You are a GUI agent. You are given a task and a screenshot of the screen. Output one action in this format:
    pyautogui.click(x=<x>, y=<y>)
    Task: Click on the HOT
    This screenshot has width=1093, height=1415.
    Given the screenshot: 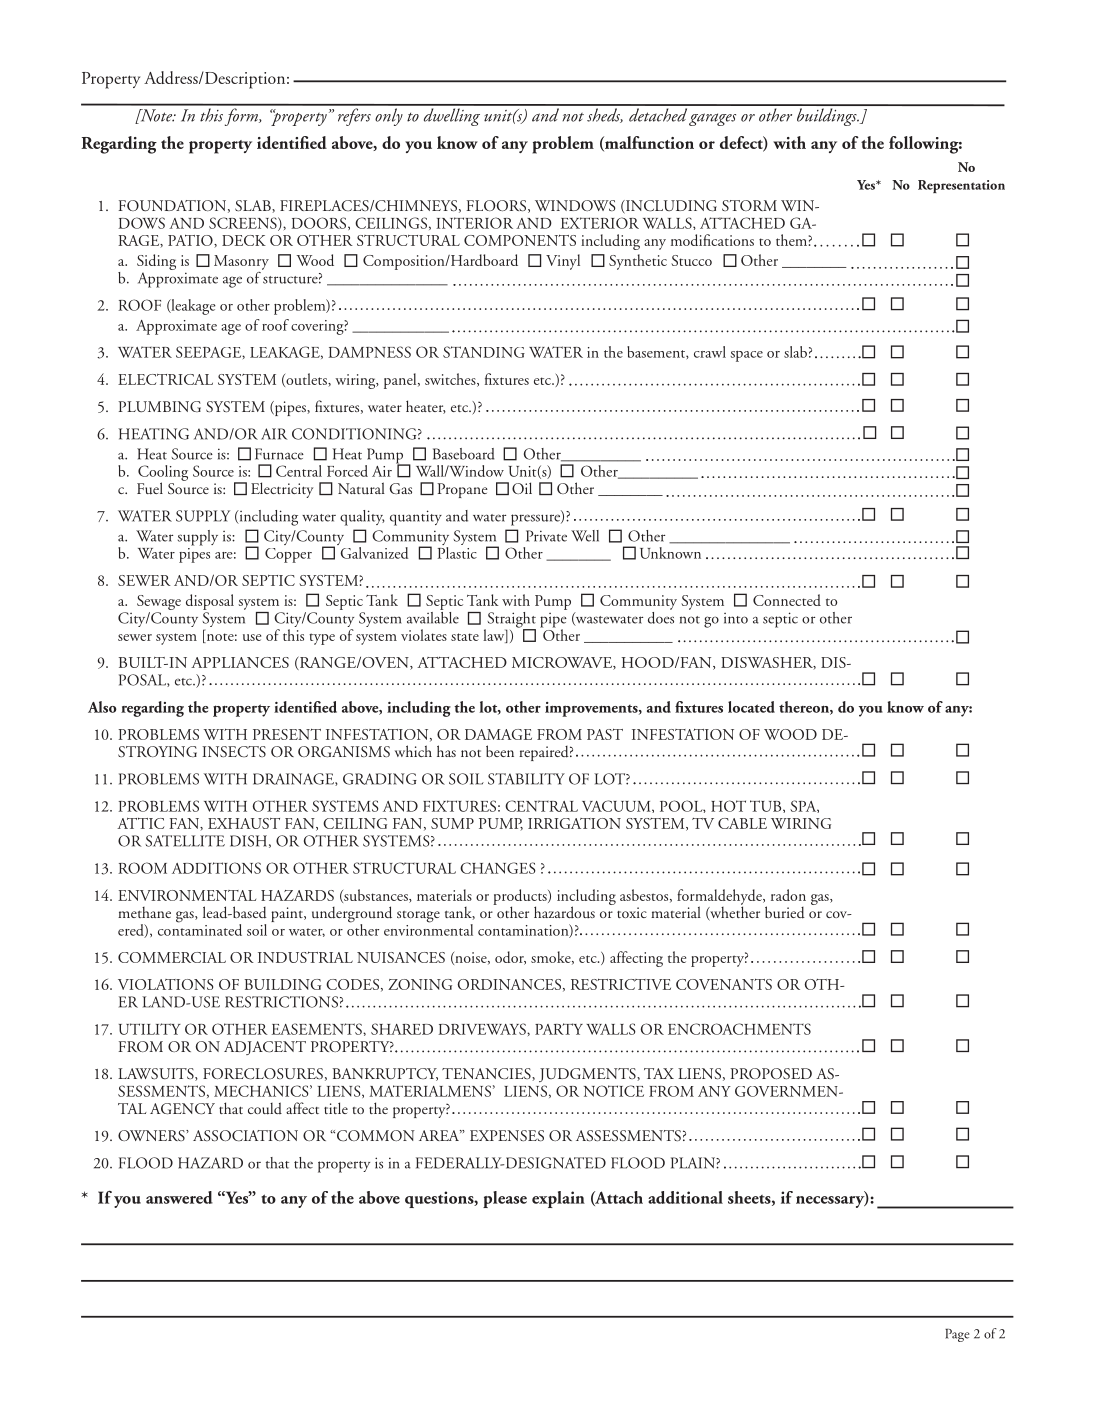 What is the action you would take?
    pyautogui.click(x=728, y=806)
